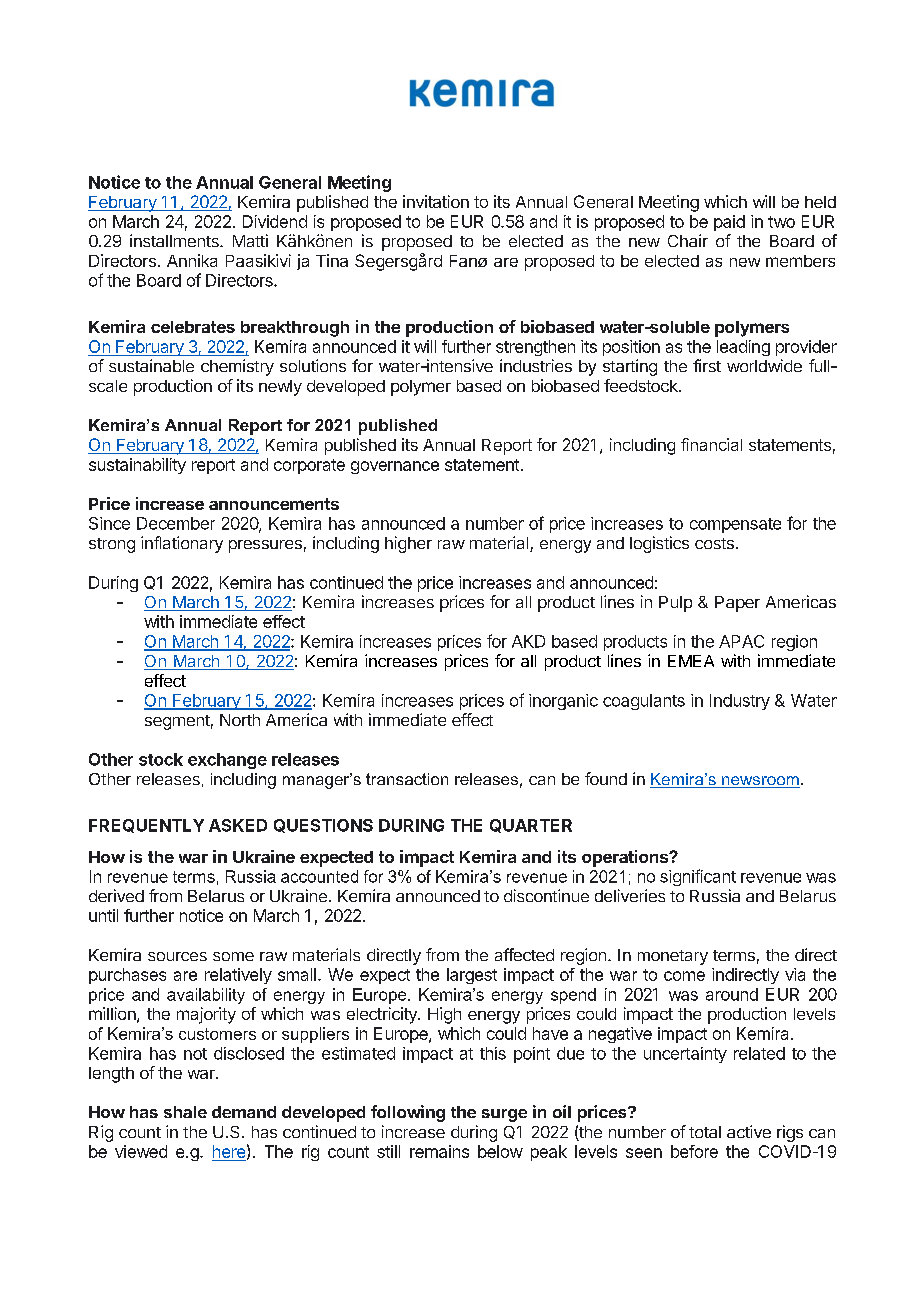 This page has height=1308, width=924. I want to click on installments, so click(175, 240).
